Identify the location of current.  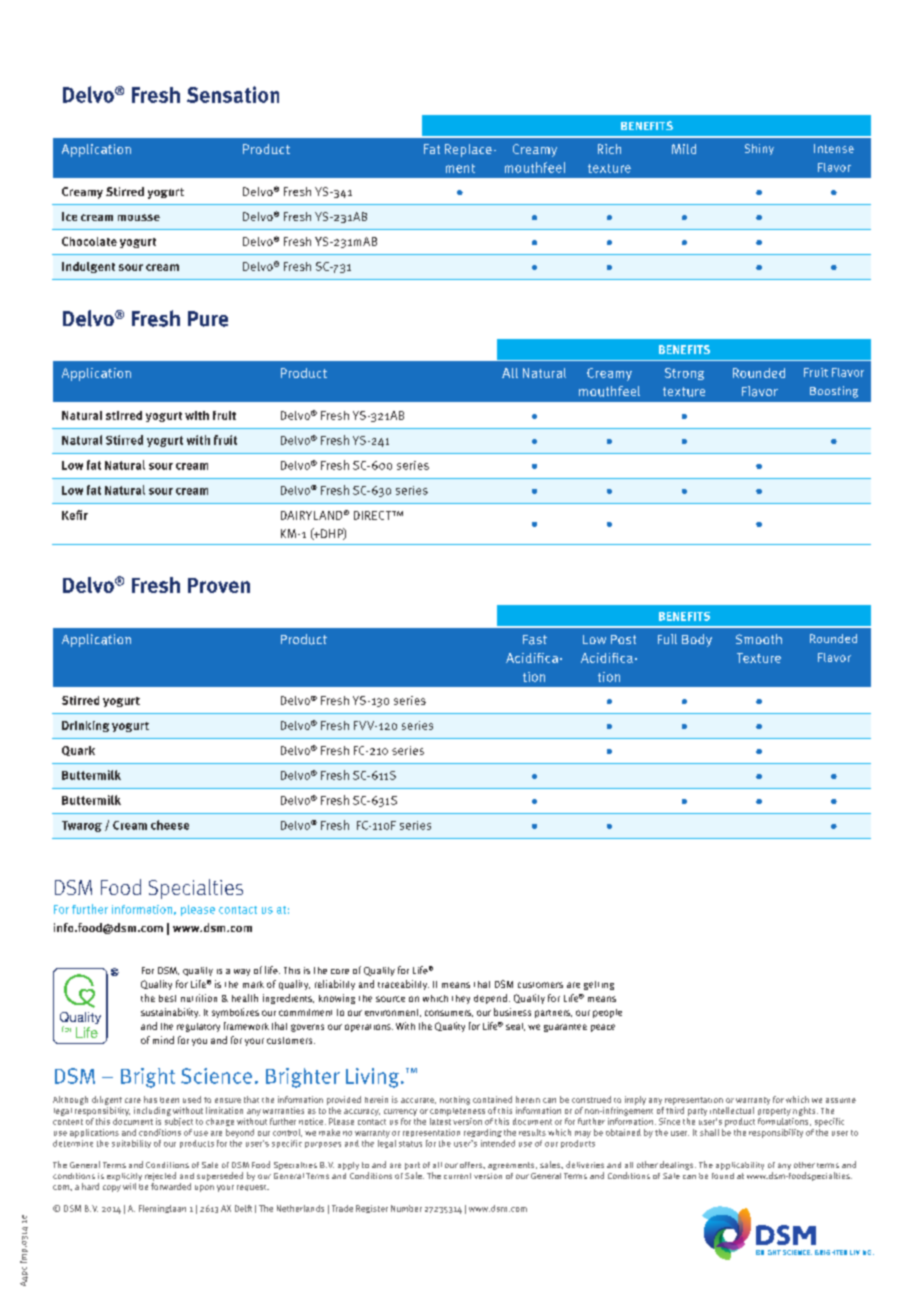
(457, 1176).
